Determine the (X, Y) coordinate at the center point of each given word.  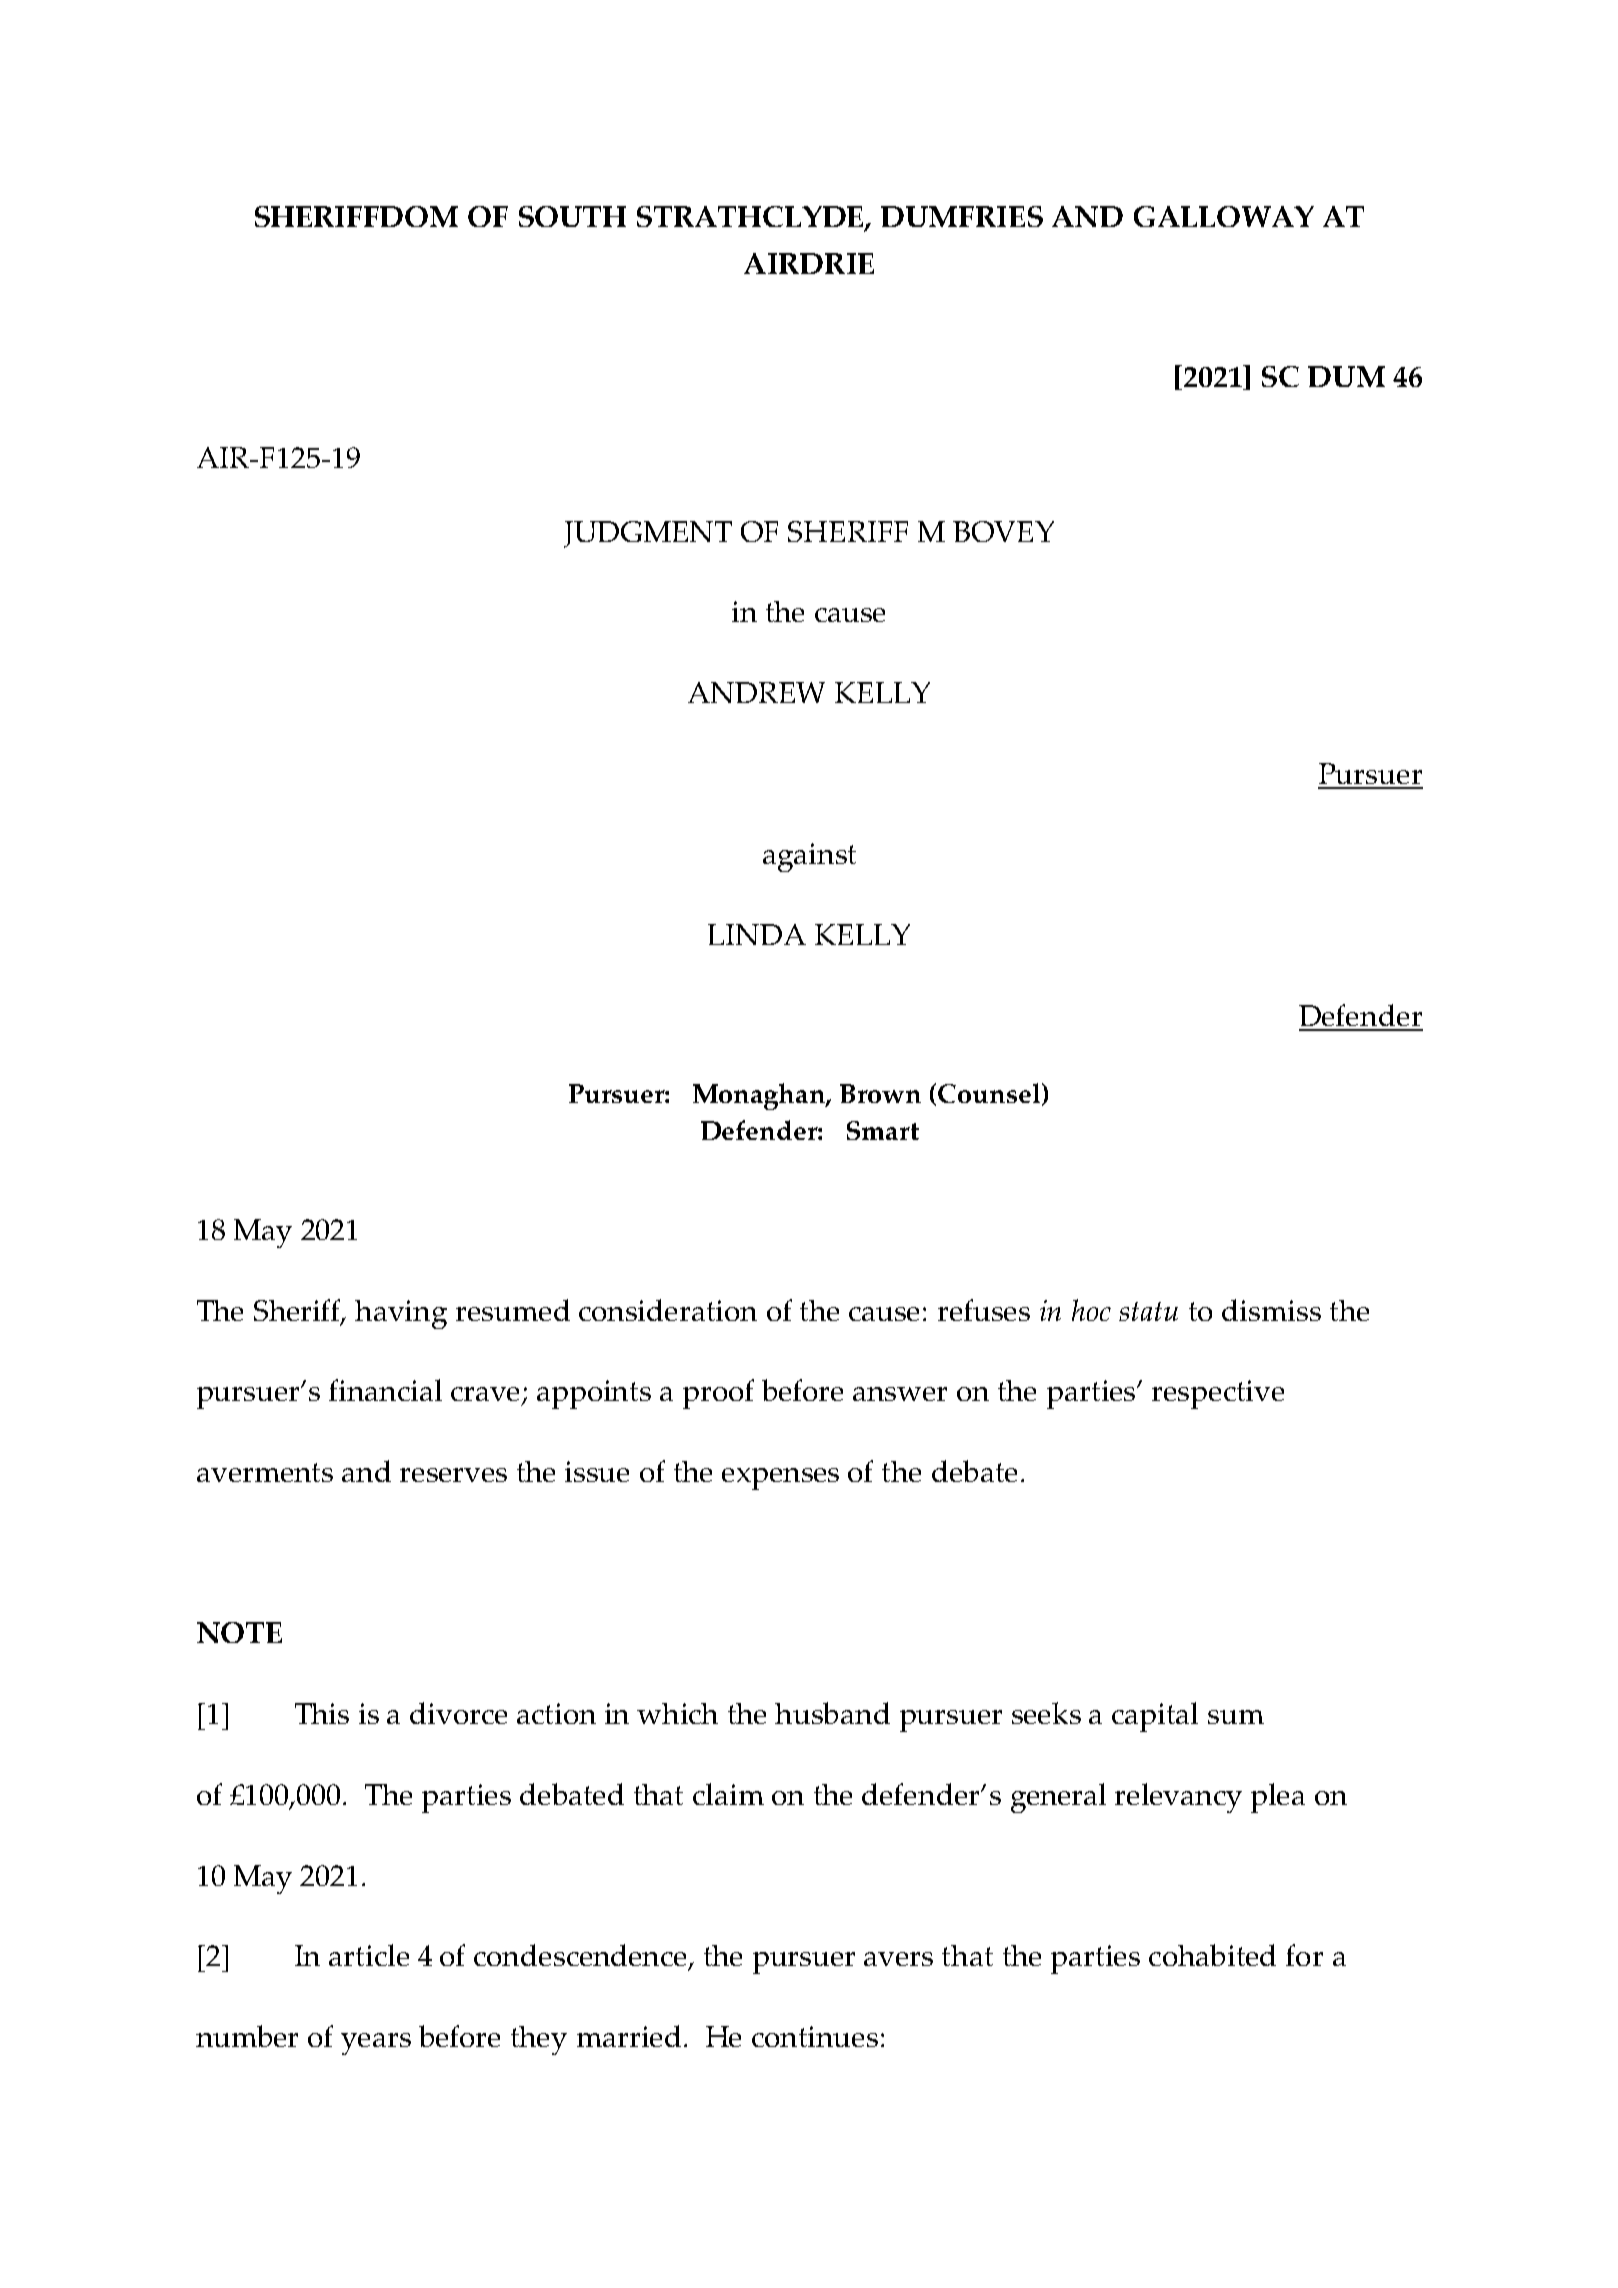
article (369, 1955)
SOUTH (572, 216)
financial (385, 1390)
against (809, 857)
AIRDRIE (809, 263)
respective (1218, 1394)
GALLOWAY (1224, 216)
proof (718, 1394)
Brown (880, 1093)
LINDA (757, 934)
